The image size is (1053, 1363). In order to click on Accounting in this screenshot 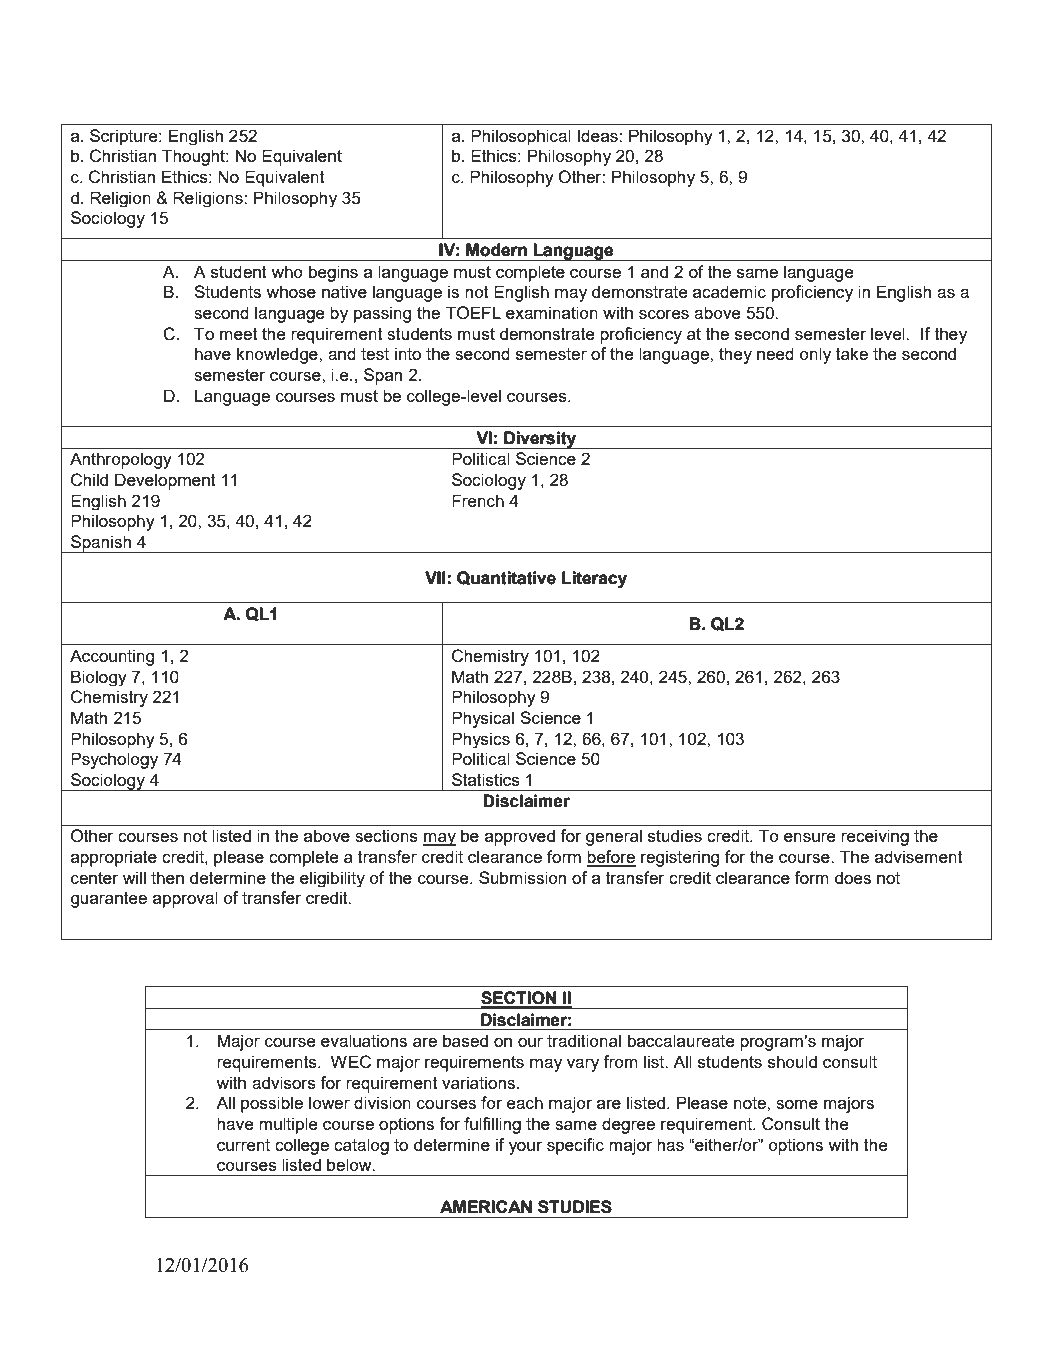, I will do `click(112, 657)`.
